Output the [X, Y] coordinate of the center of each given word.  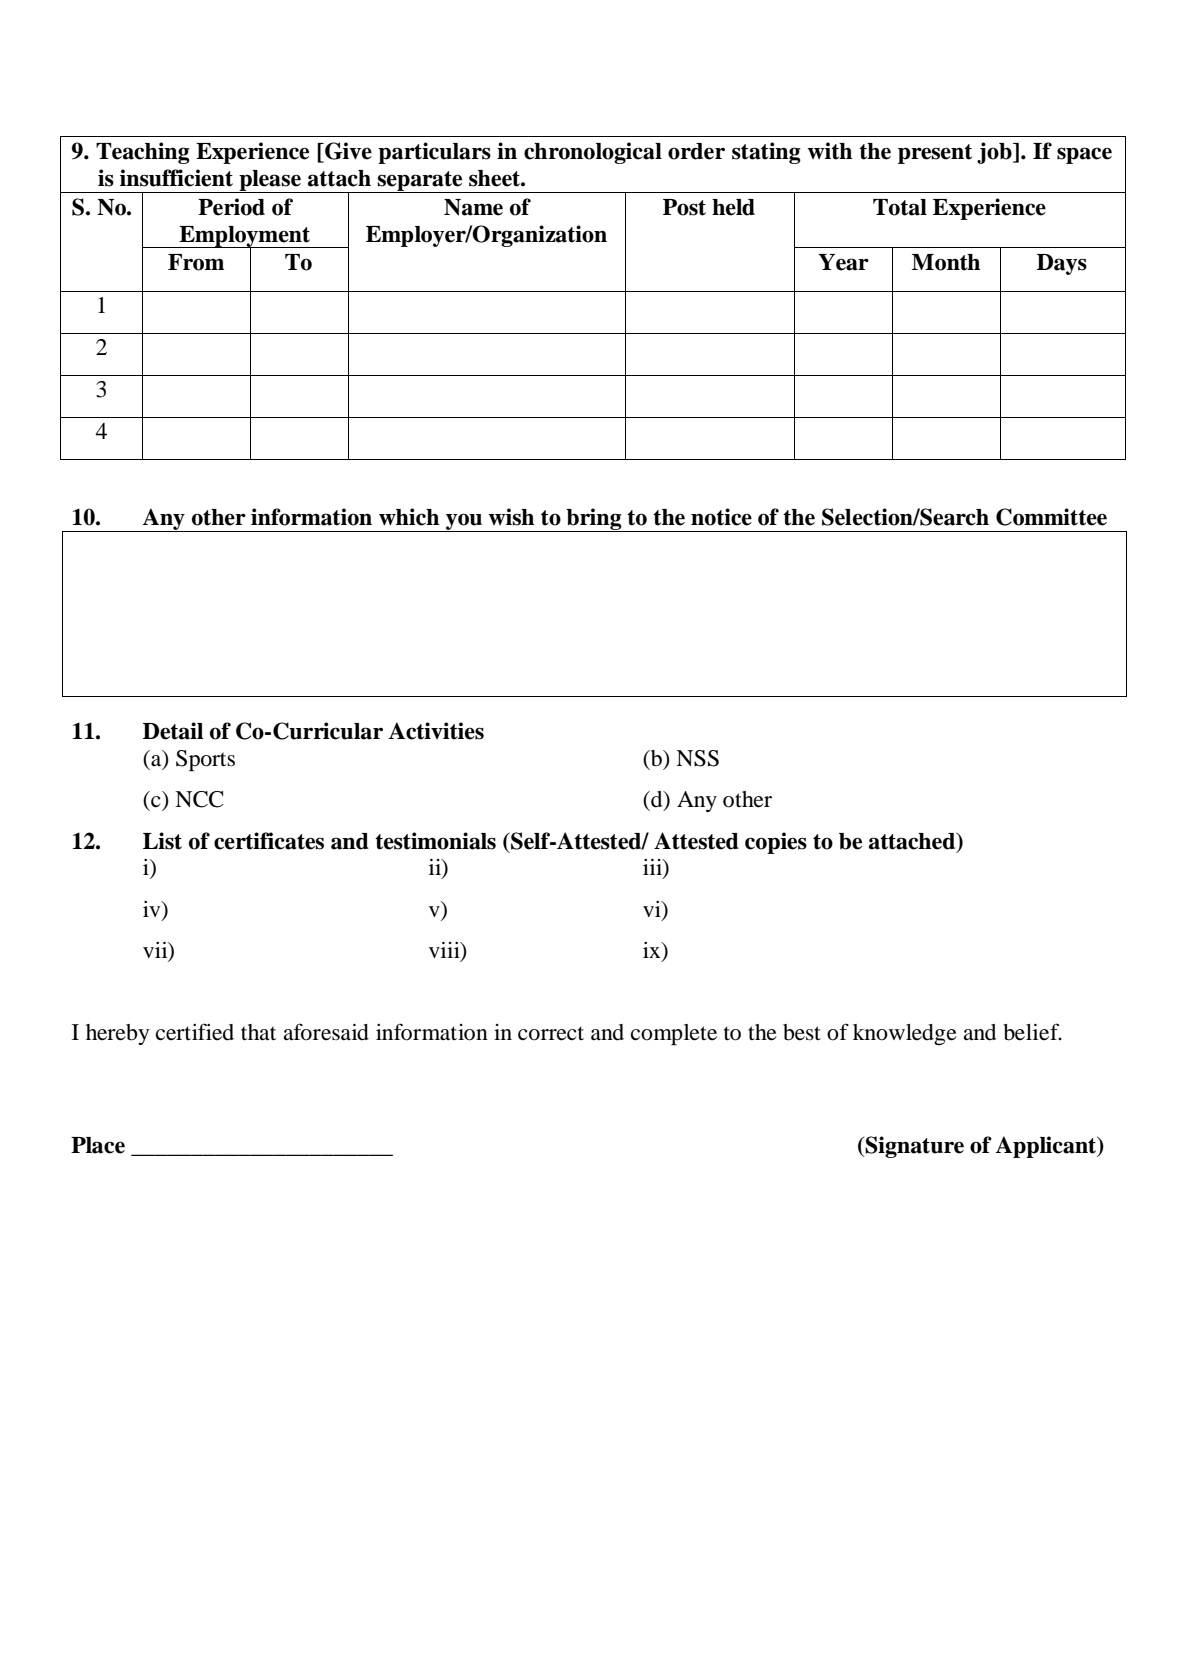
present [935, 154]
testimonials [435, 841]
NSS [697, 758]
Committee [1051, 517]
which [409, 517]
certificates [269, 841]
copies [776, 843]
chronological [593, 153]
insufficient [176, 178]
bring [594, 520]
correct [551, 1033]
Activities [436, 731]
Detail [173, 731]
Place [98, 1145]
